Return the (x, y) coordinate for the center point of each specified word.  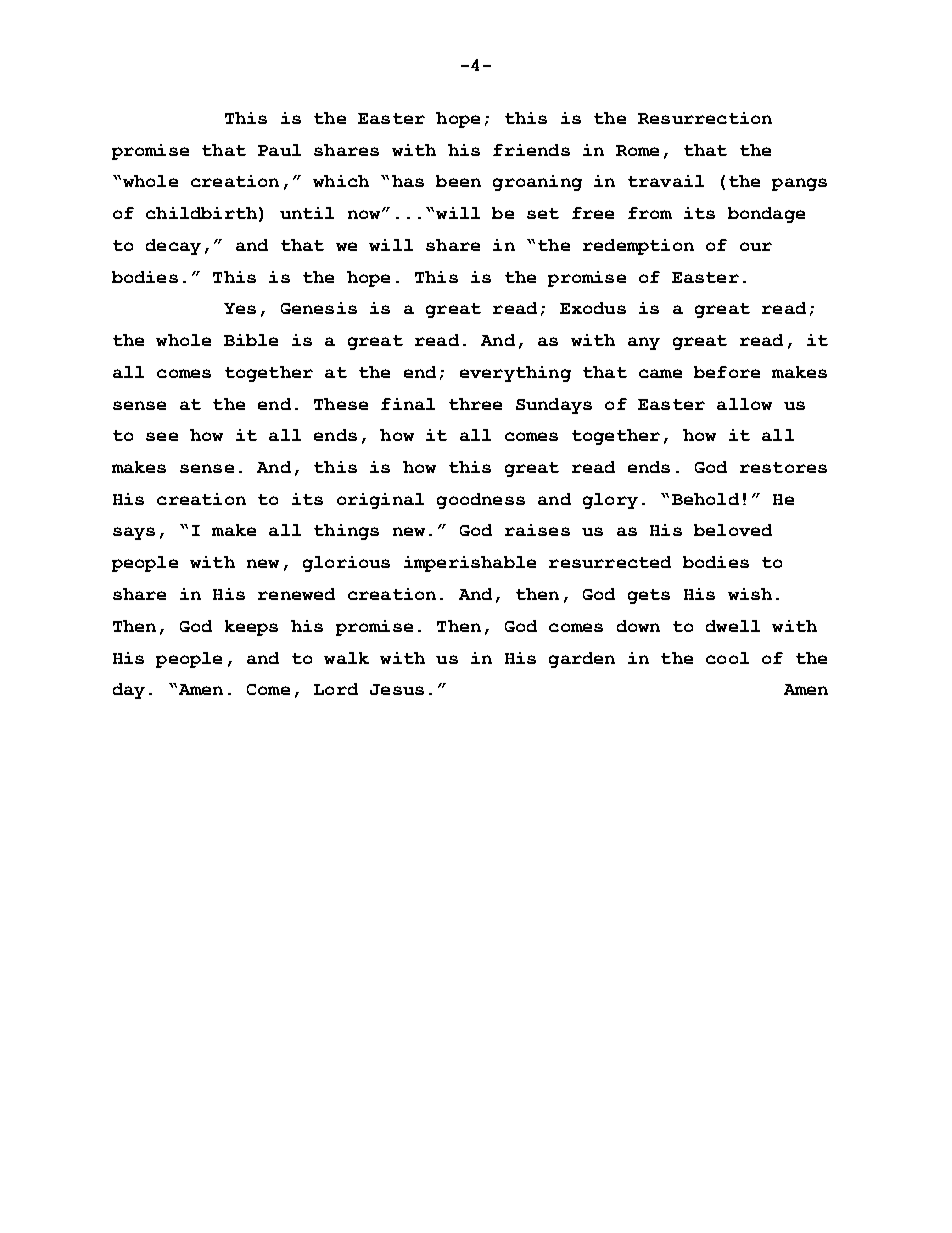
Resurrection (705, 118)
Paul (279, 150)
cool (727, 658)
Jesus (397, 689)
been (458, 181)
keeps (251, 628)
